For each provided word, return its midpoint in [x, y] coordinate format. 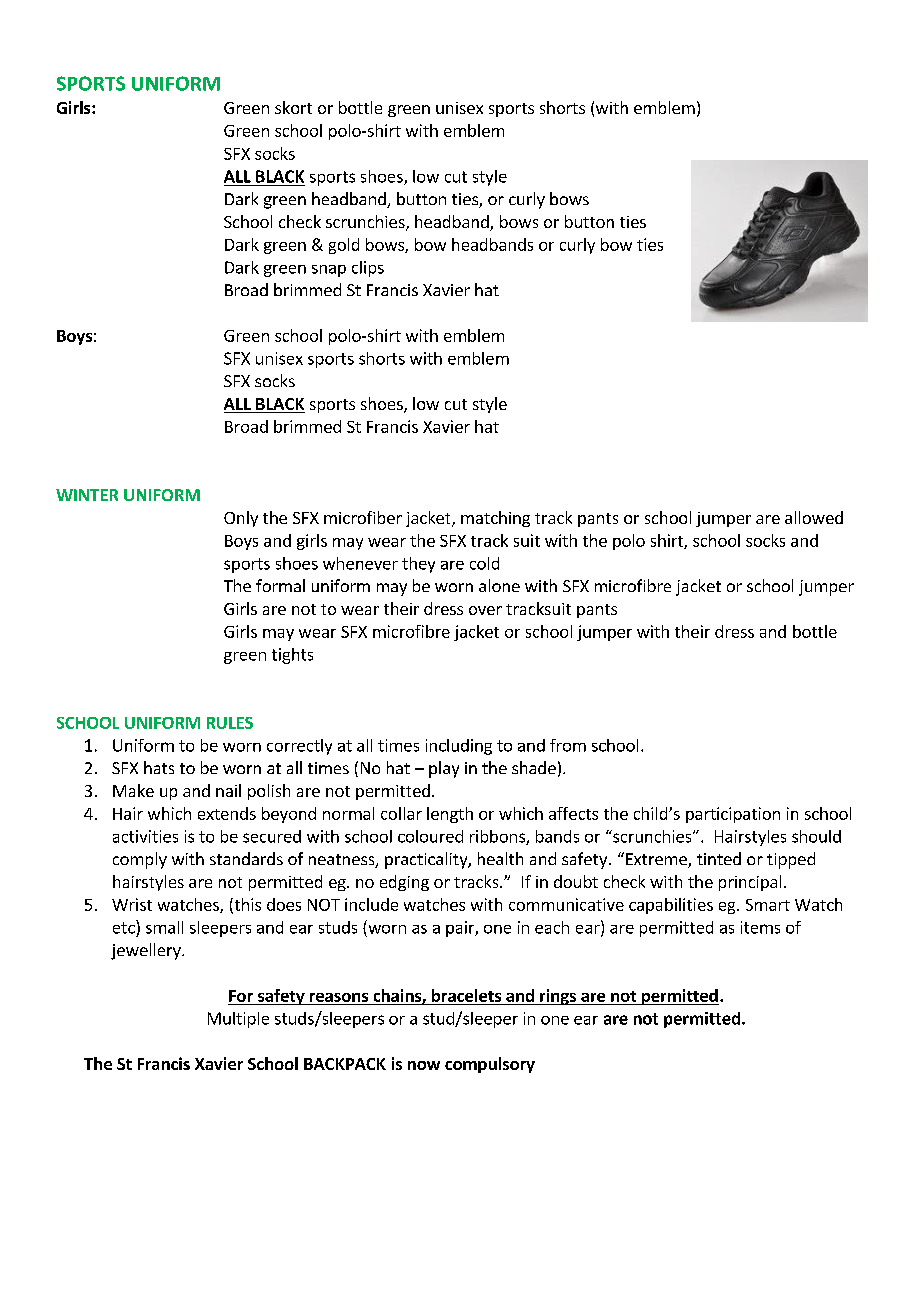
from [568, 745]
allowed [814, 517]
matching [495, 519]
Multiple [238, 1020]
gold [344, 246]
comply [140, 860]
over [485, 610]
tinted [719, 858]
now [424, 1065]
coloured [430, 836]
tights [292, 656]
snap [329, 271]
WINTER [87, 495]
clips [368, 269]
